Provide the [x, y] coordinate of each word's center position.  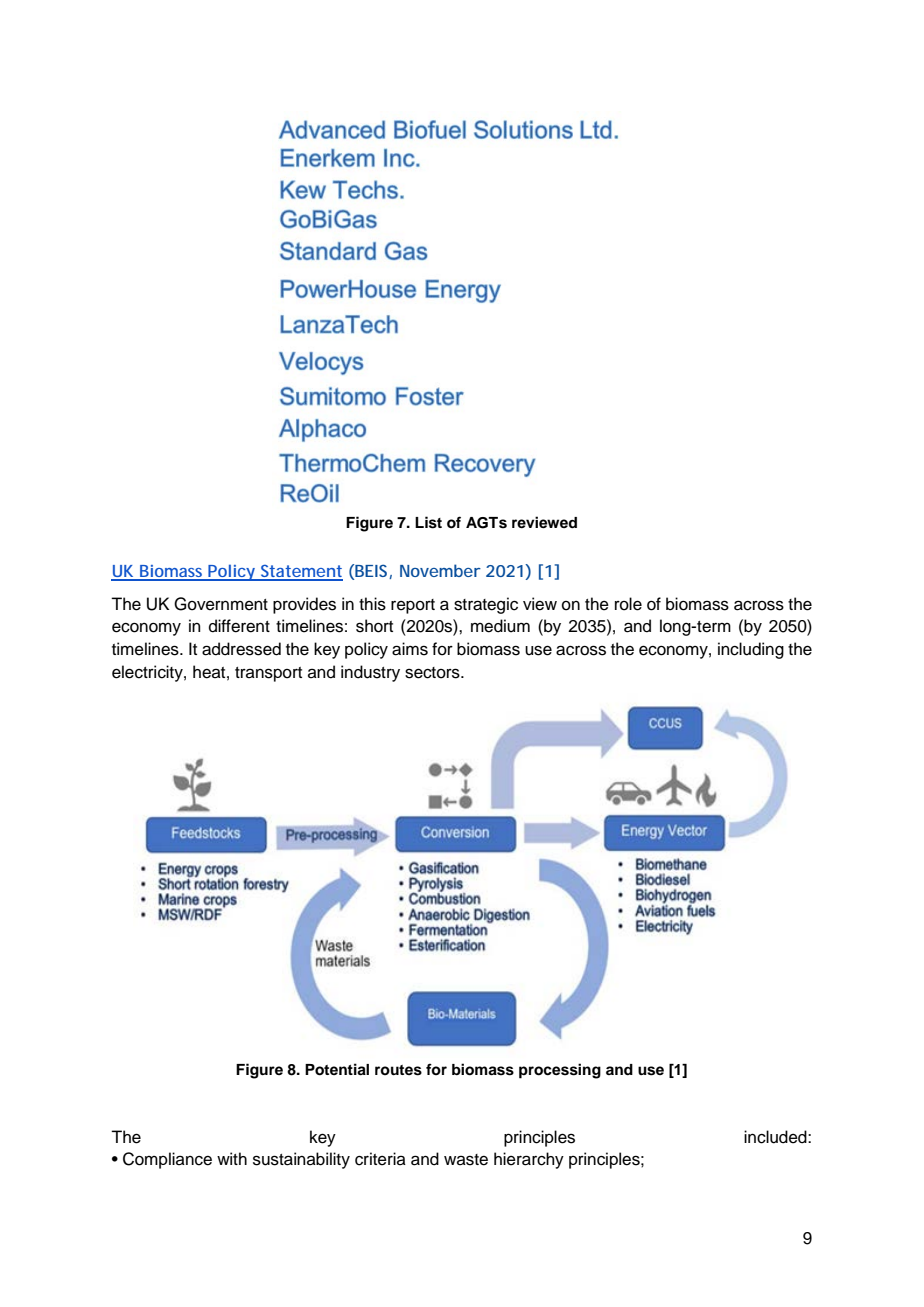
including [751, 650]
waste [466, 1160]
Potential [337, 1069]
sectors [433, 673]
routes [398, 1070]
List [428, 522]
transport [268, 674]
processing [560, 1071]
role [628, 604]
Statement [301, 572]
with [232, 1158]
